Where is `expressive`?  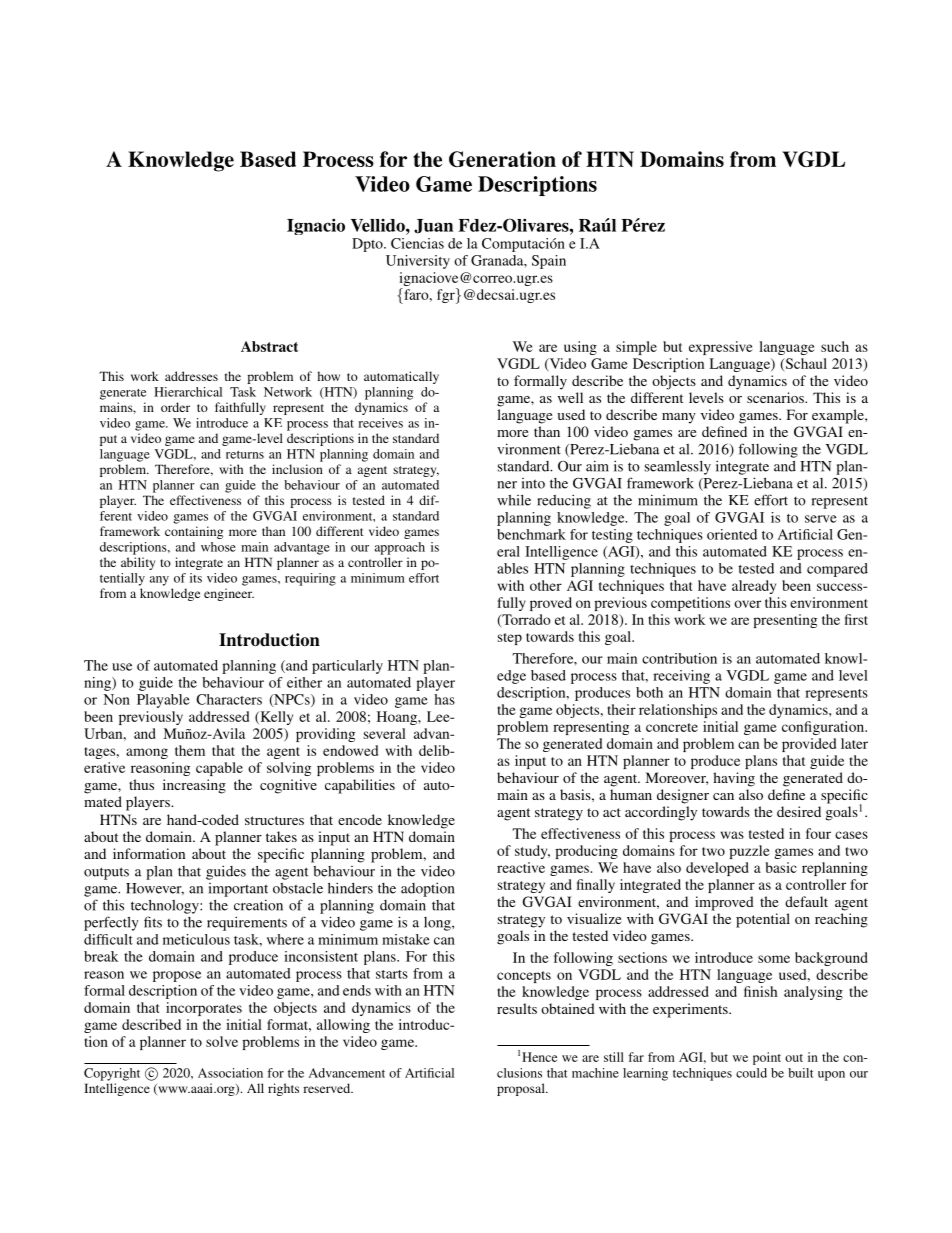 expressive is located at coordinates (721, 348).
